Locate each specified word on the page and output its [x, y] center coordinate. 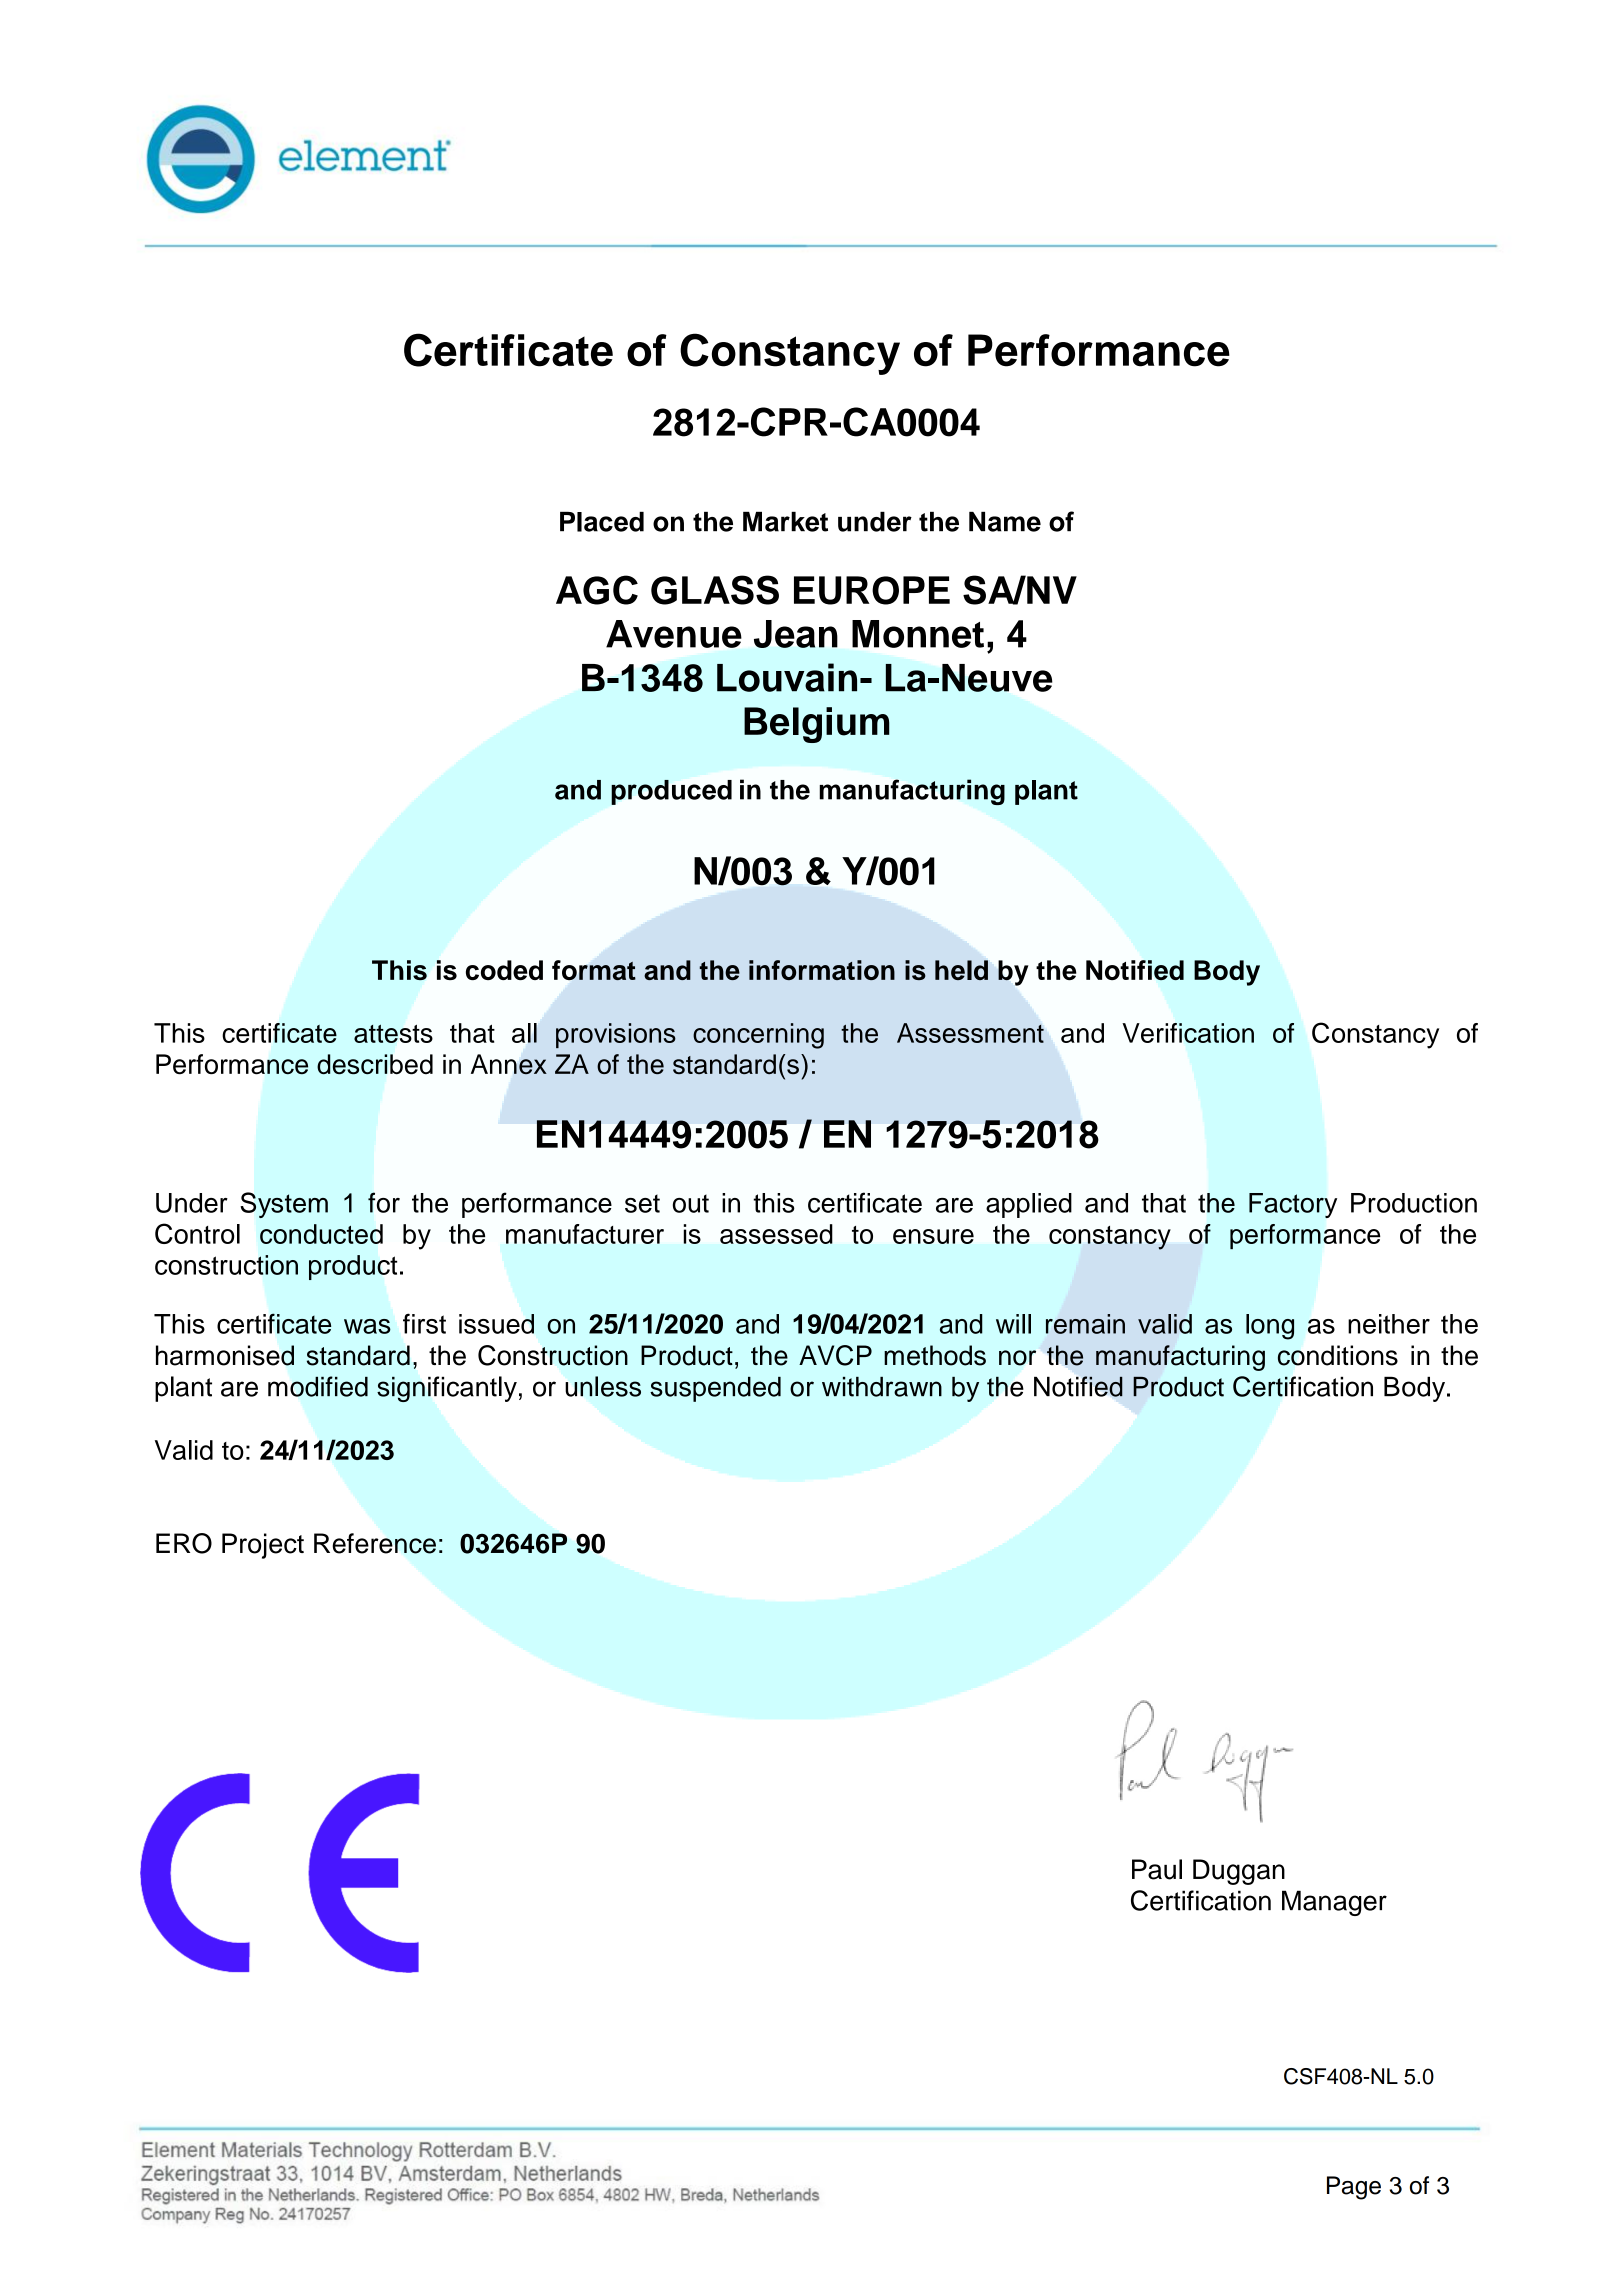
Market [785, 522]
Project [263, 1546]
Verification [1188, 1033]
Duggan [1239, 1872]
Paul [1157, 1869]
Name [1005, 522]
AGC [597, 590]
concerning [758, 1036]
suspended [715, 1389]
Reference [375, 1543]
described [375, 1064]
